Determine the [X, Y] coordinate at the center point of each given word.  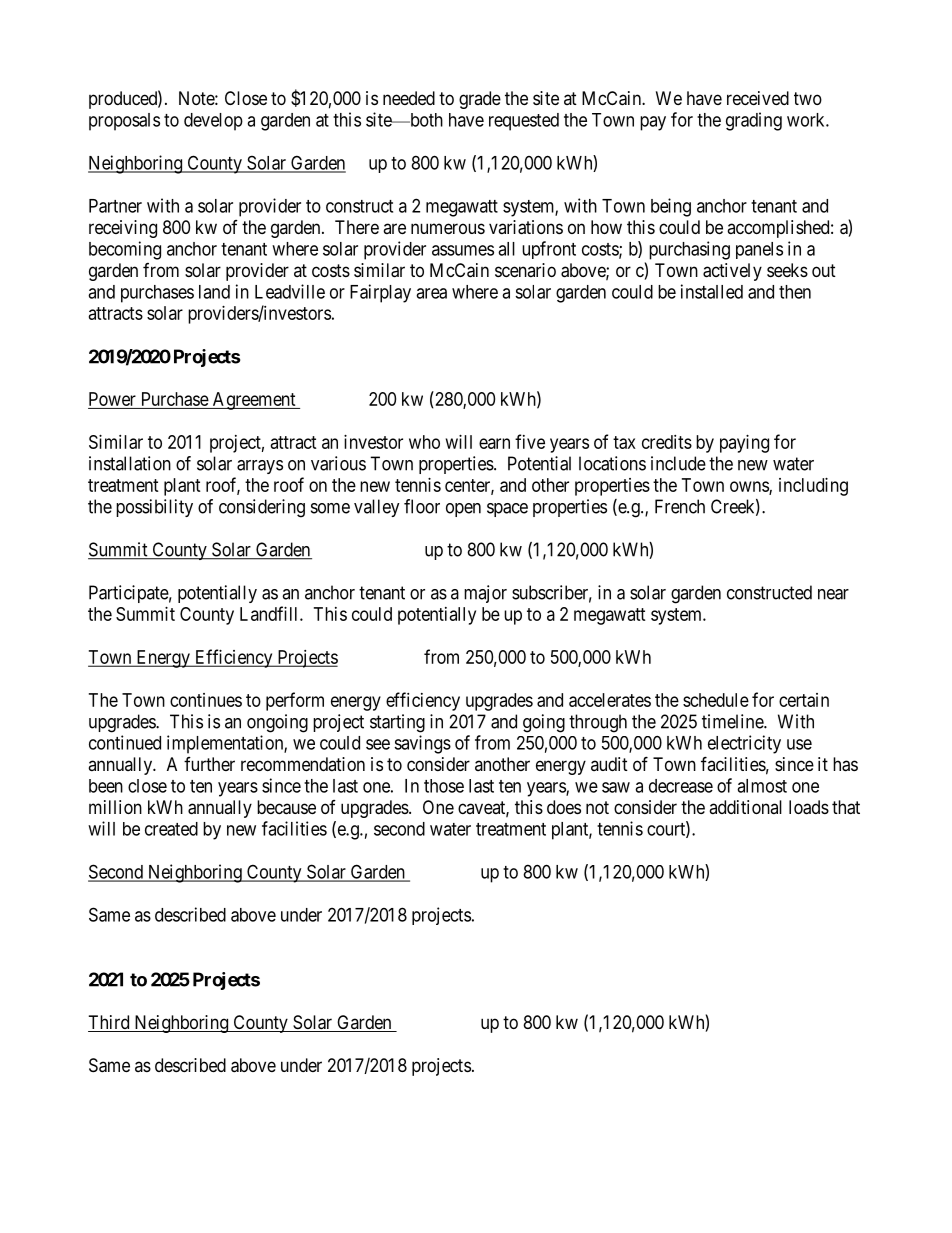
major [485, 594]
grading [754, 121]
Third [110, 1023]
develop [213, 122]
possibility [154, 508]
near [833, 594]
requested [524, 122]
